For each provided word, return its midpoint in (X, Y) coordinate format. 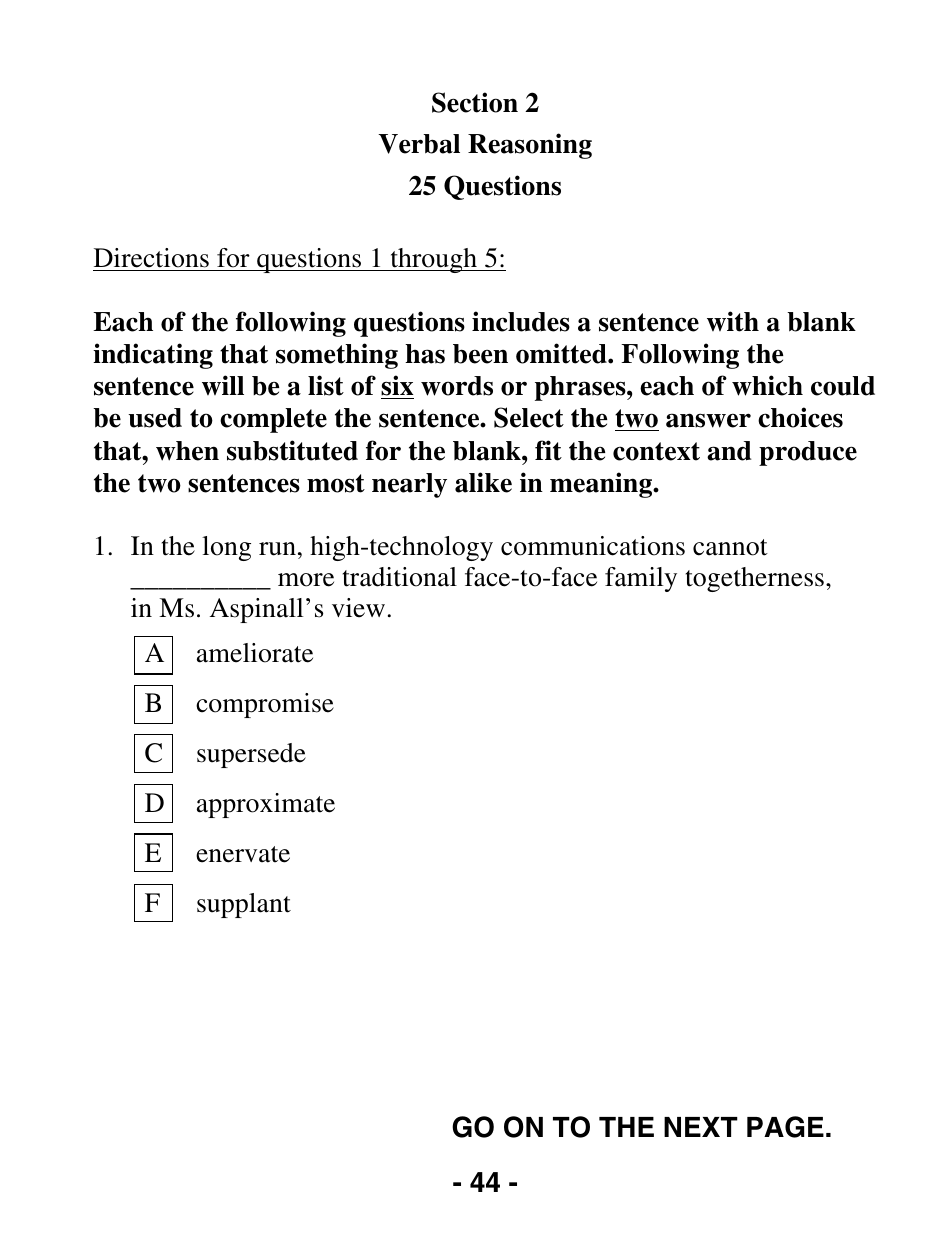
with (733, 321)
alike (483, 482)
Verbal (419, 144)
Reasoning (530, 146)
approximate (266, 805)
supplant (244, 905)
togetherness (755, 579)
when (187, 451)
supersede (251, 755)
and (729, 451)
